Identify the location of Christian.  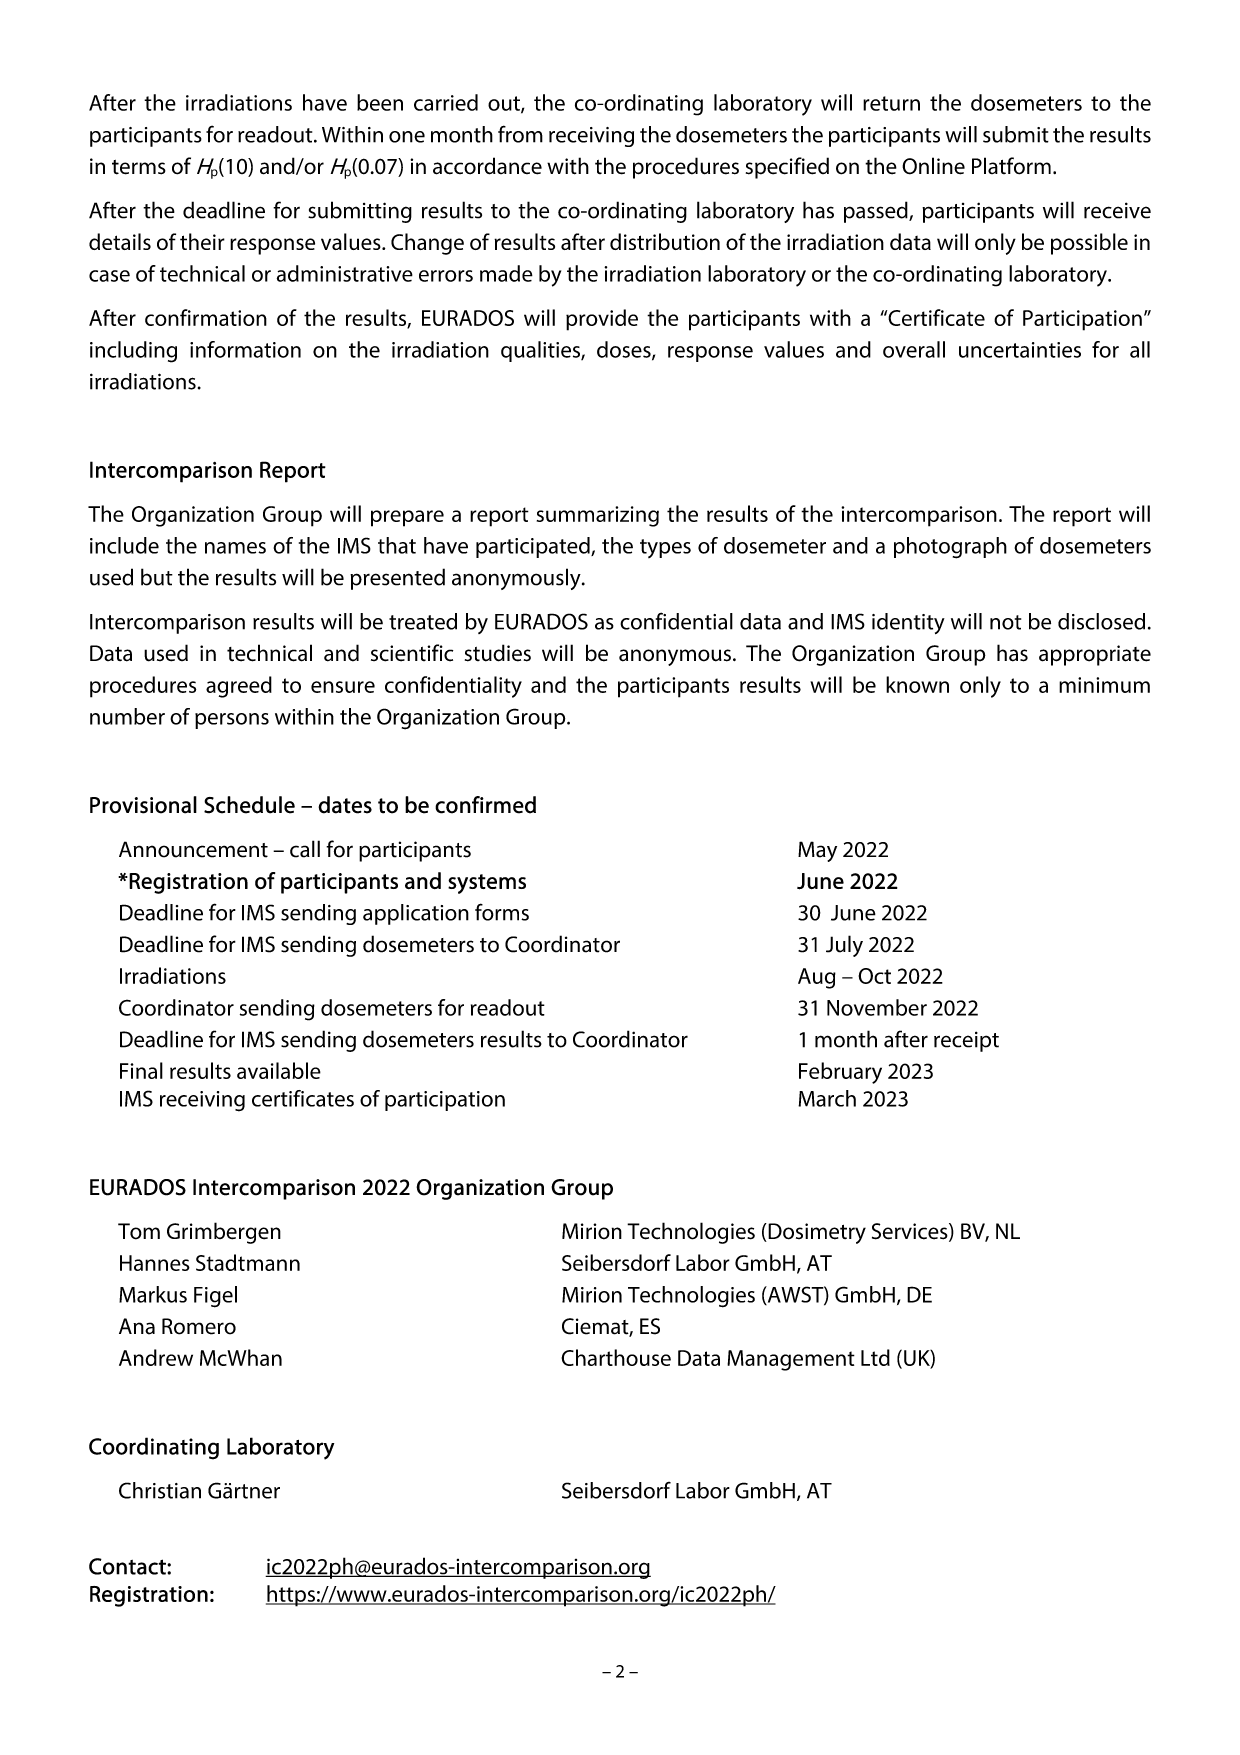
(160, 1490).
